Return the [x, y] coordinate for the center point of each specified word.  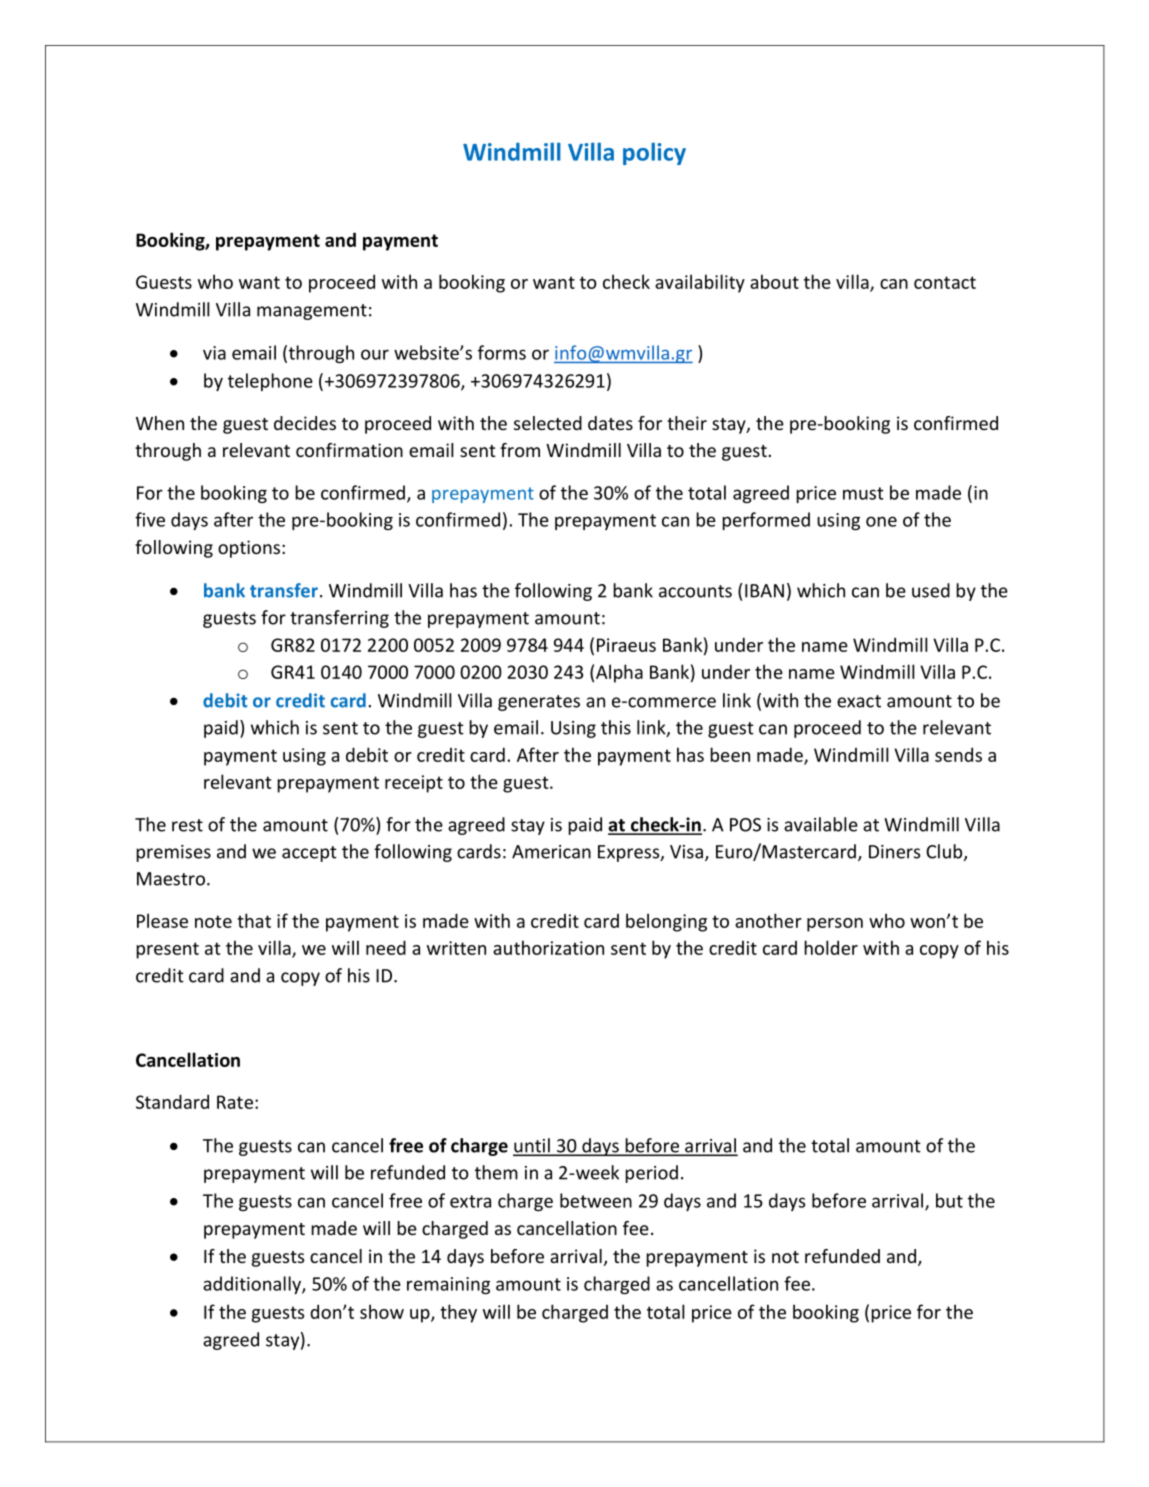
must [863, 493]
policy [654, 153]
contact [945, 282]
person [835, 925]
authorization [548, 947]
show [382, 1311]
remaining [448, 1285]
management [312, 312]
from [520, 450]
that [254, 920]
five [150, 519]
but [949, 1200]
